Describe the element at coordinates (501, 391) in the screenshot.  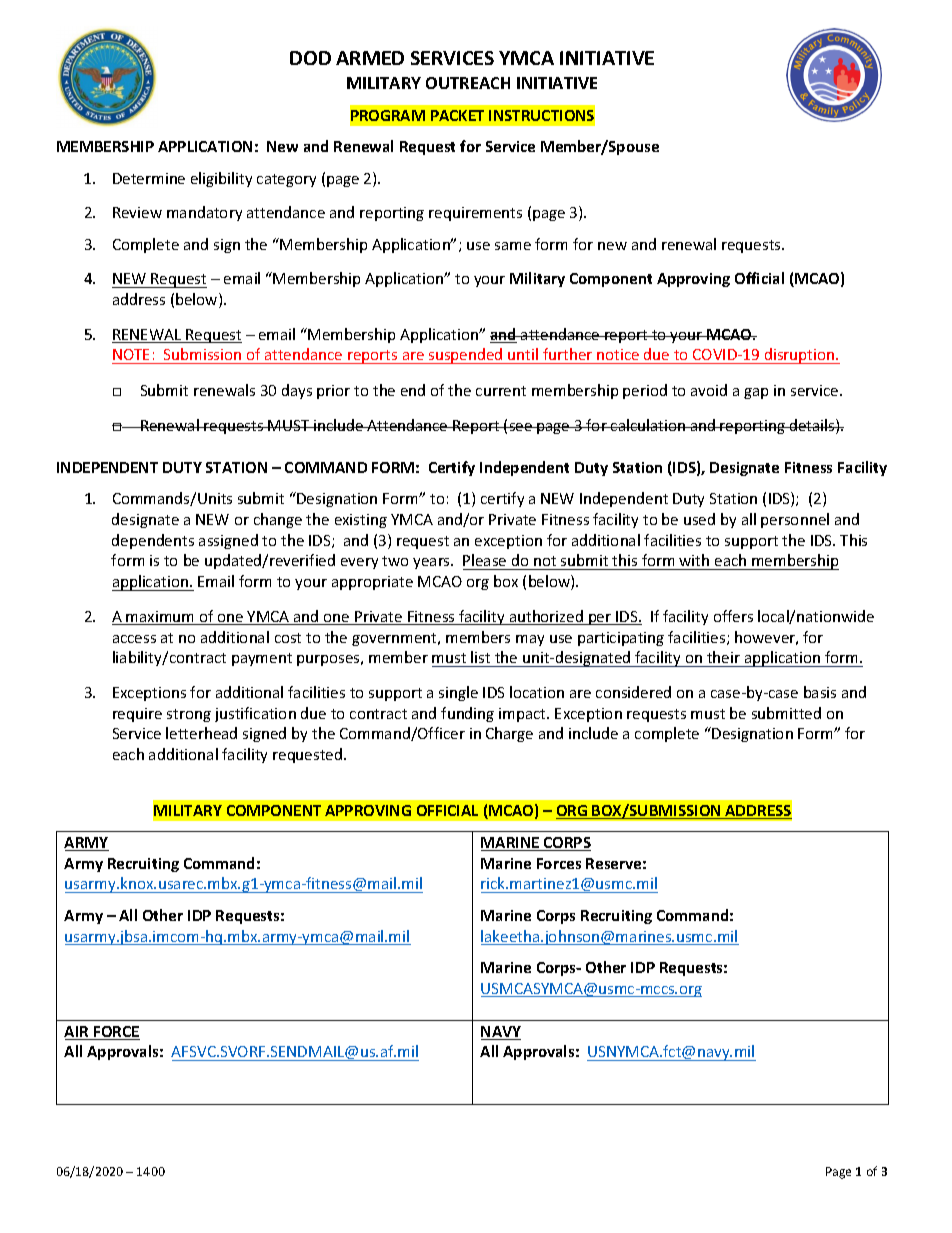
I see `current` at that location.
